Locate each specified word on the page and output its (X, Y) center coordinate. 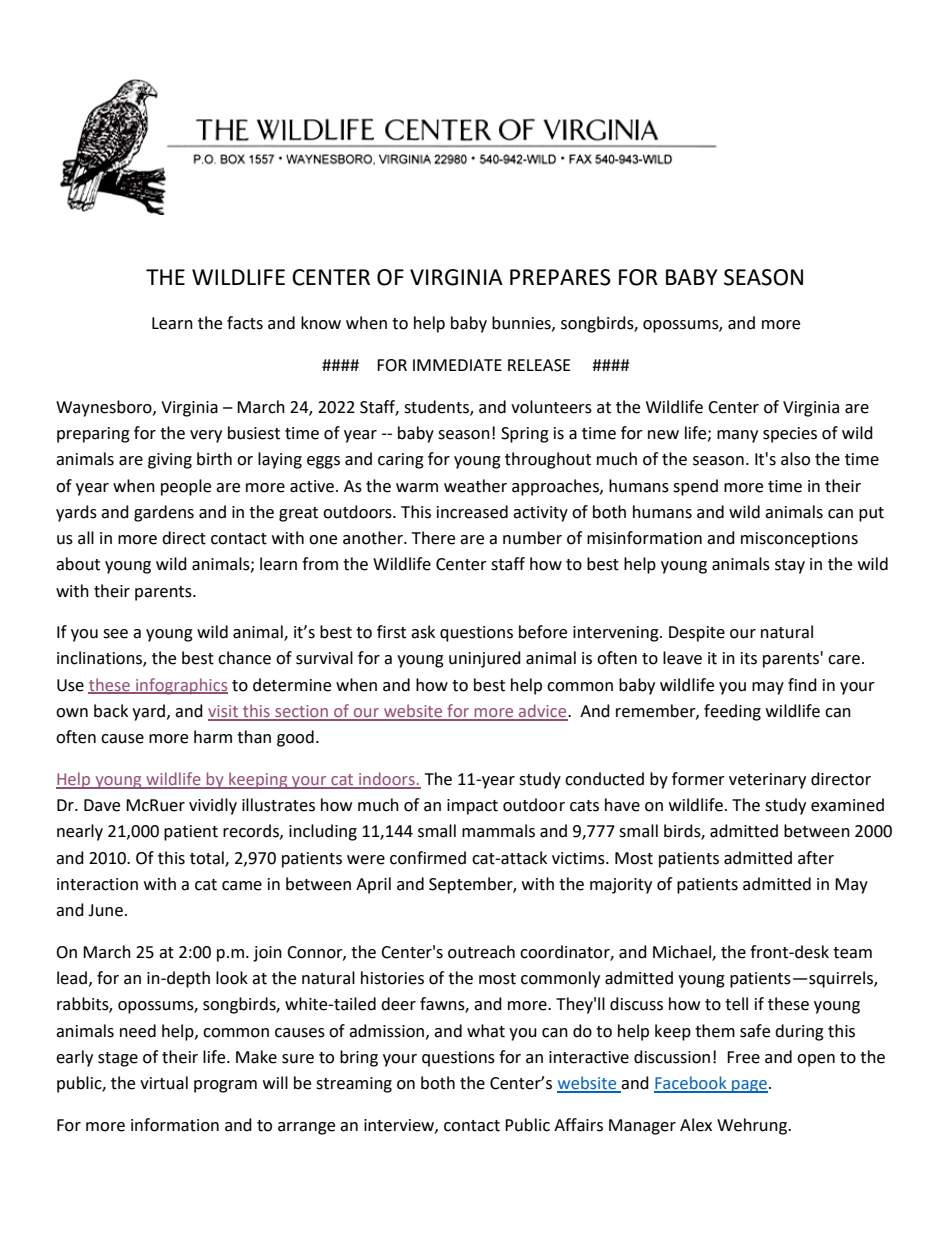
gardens (164, 513)
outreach (481, 952)
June (105, 910)
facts (245, 323)
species (790, 435)
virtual (164, 1083)
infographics (181, 686)
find (802, 685)
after (816, 858)
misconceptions (799, 540)
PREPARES (560, 277)
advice (543, 712)
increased (472, 512)
